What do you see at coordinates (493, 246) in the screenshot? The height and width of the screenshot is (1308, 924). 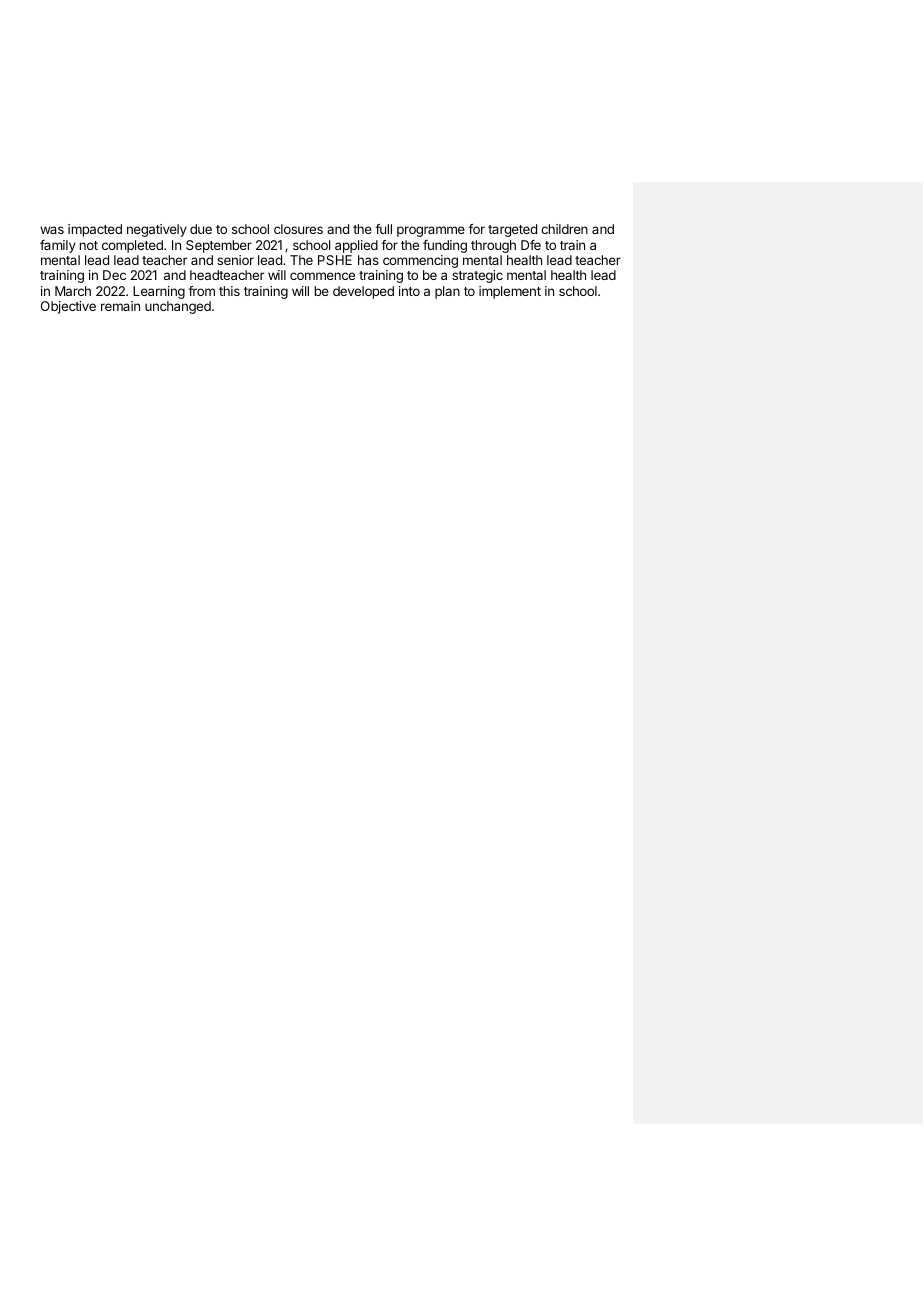 I see `through` at bounding box center [493, 246].
